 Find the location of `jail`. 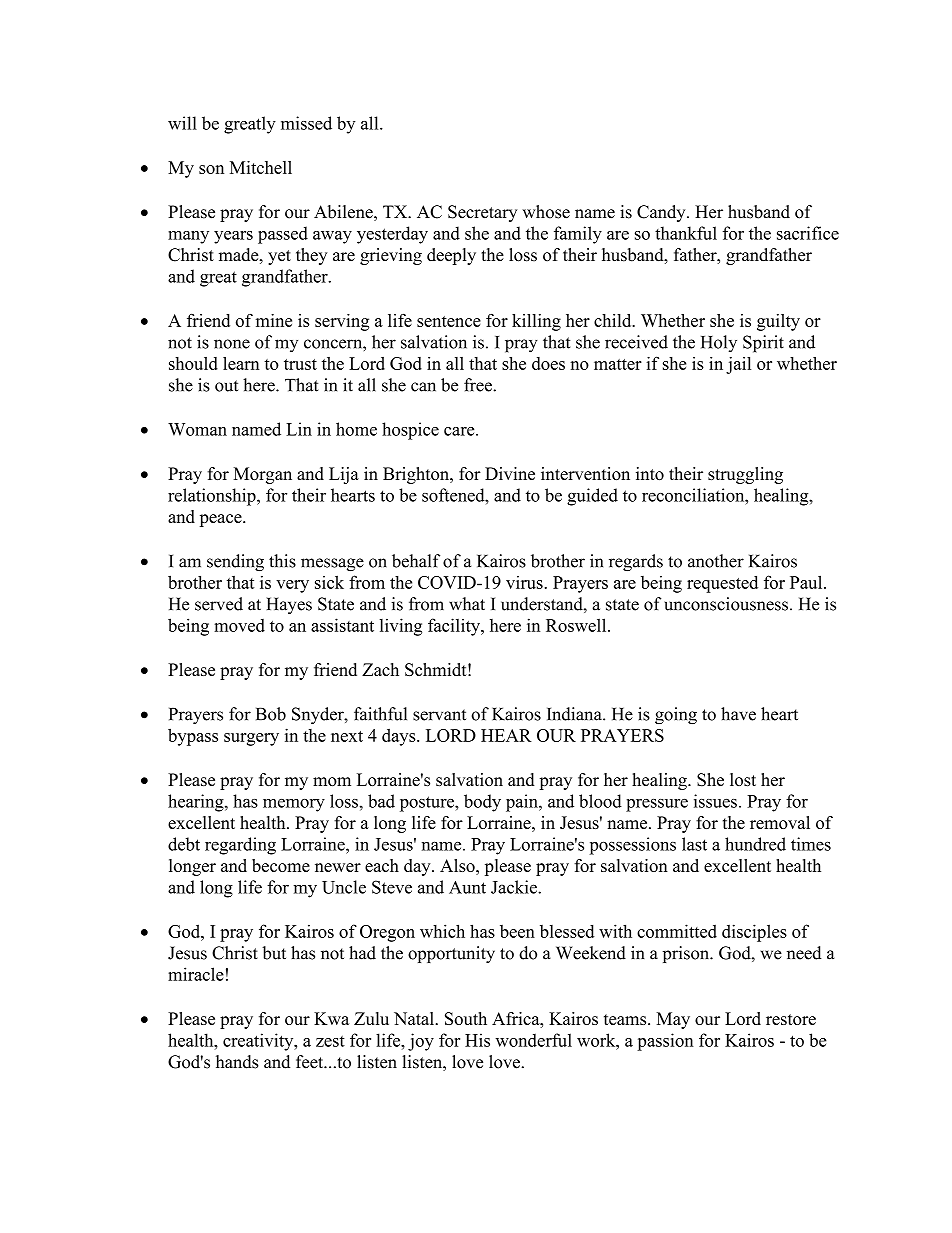

jail is located at coordinates (738, 365).
